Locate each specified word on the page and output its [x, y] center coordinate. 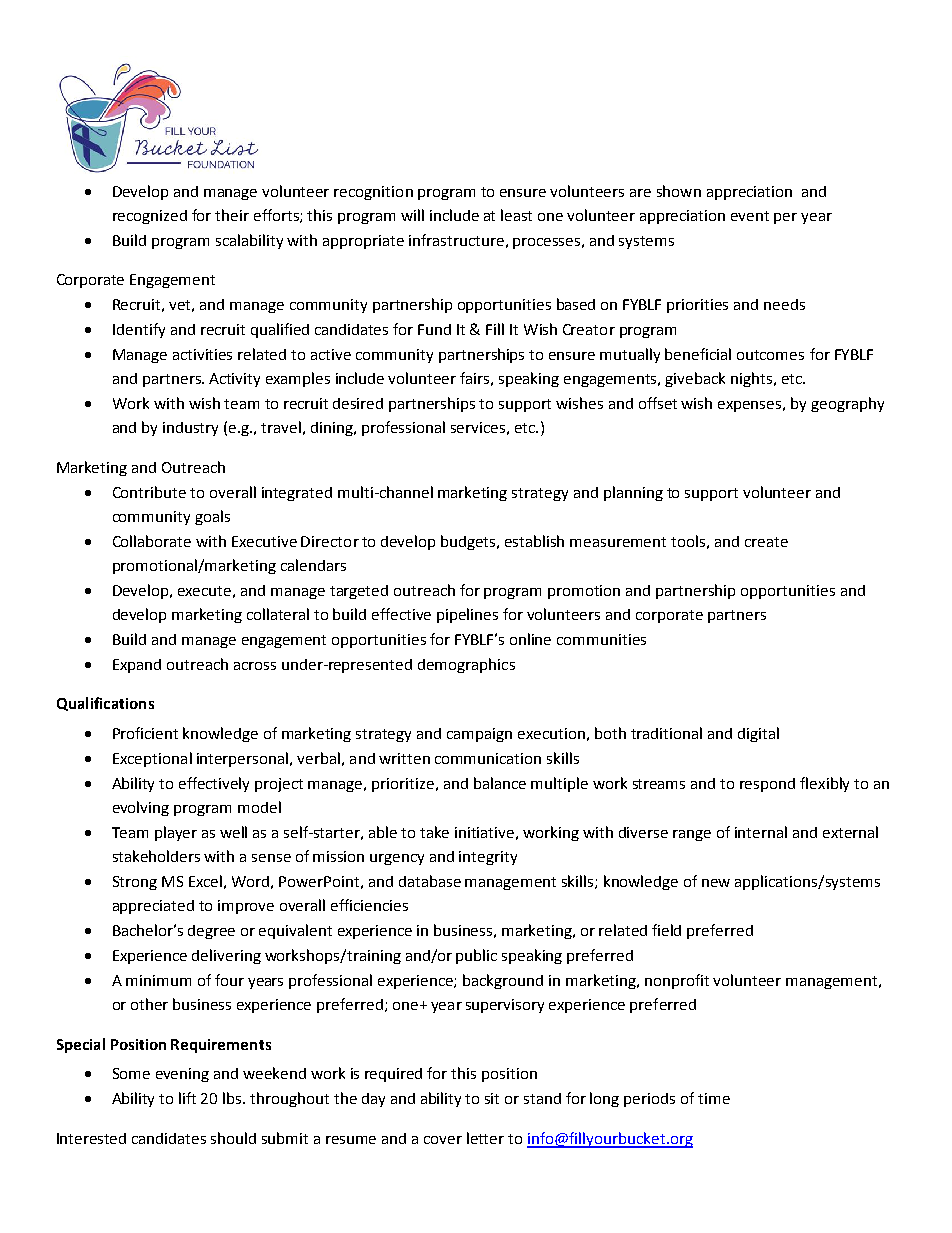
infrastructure [456, 240]
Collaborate [152, 541]
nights [753, 379]
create [766, 542]
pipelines [467, 615]
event [750, 216]
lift [187, 1098]
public [476, 956]
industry [190, 429]
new [716, 883]
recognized [150, 217]
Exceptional [152, 759]
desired [358, 403]
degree [211, 932]
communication [488, 758]
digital [758, 734]
